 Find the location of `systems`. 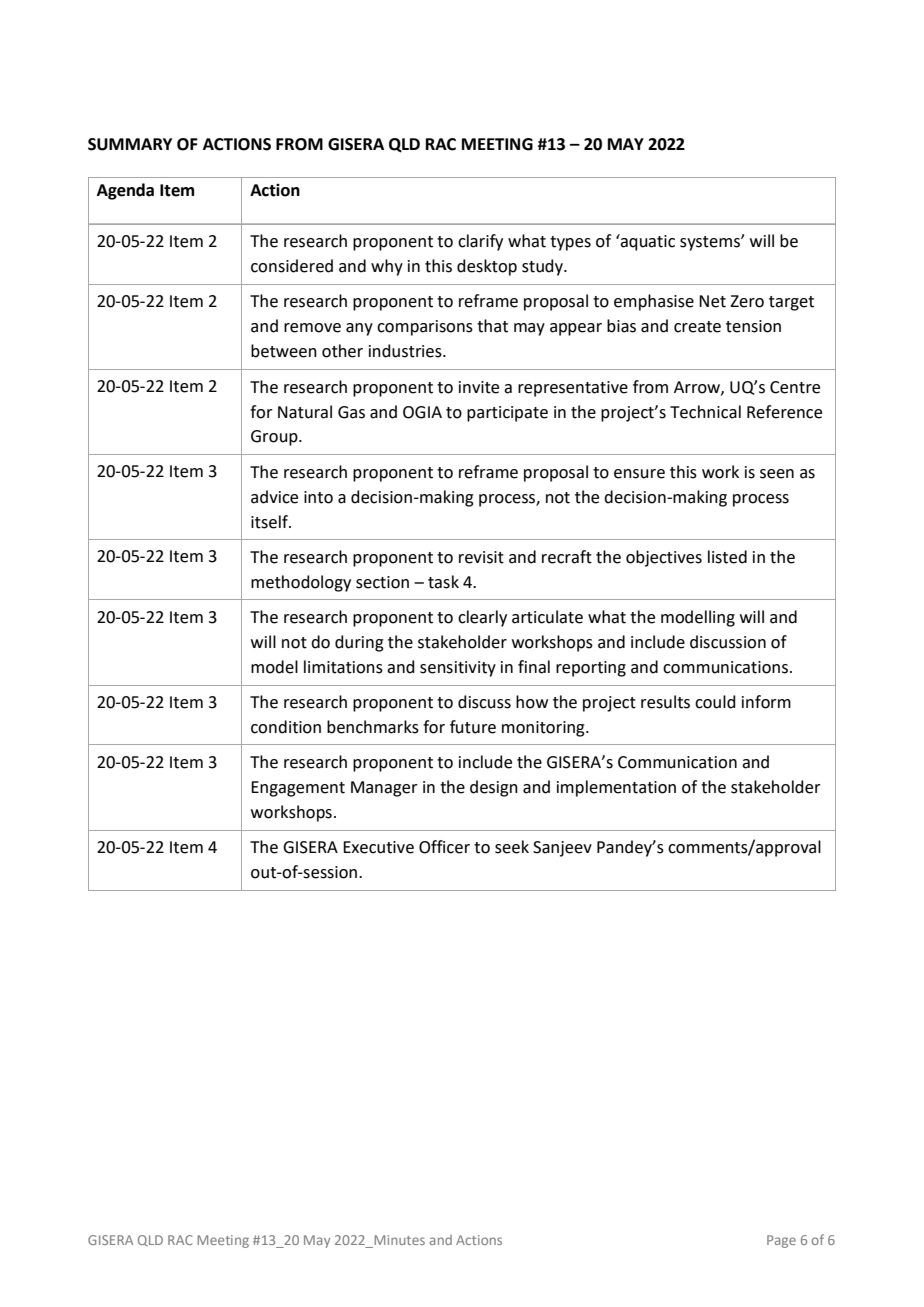

systems is located at coordinates (711, 243).
